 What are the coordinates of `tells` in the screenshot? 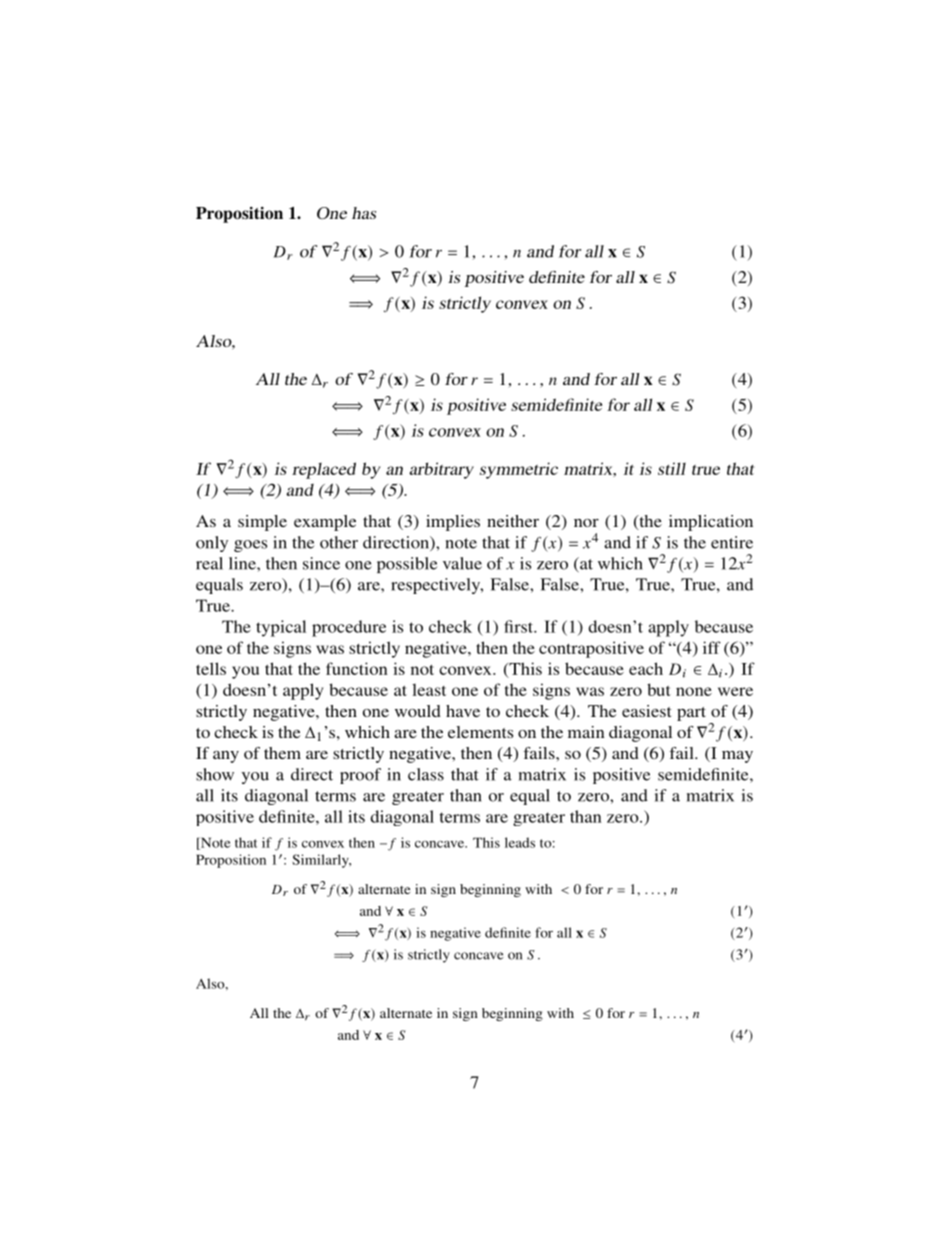 It's located at (211, 668).
